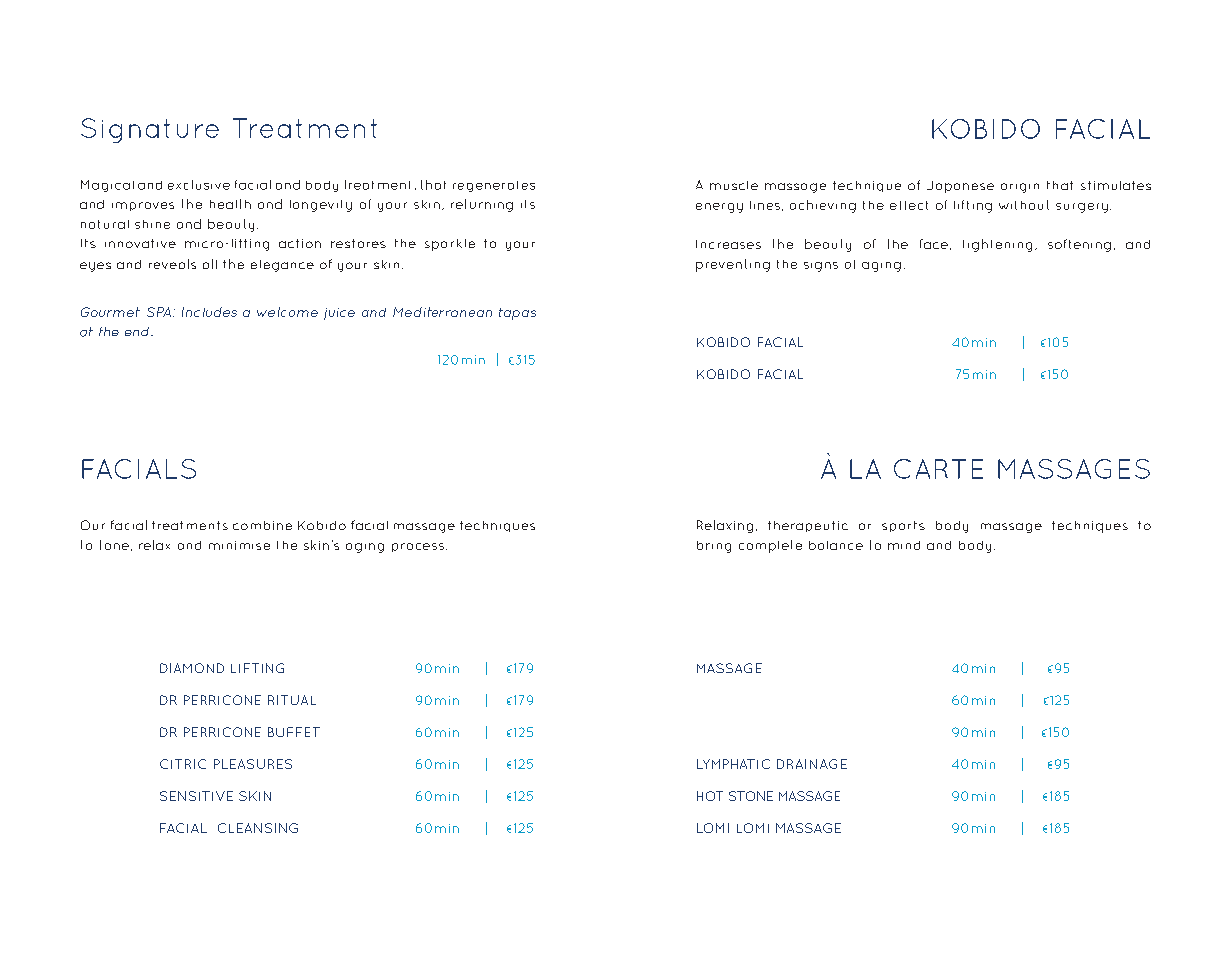 The height and width of the page is (953, 1232). Describe the element at coordinates (262, 525) in the page. I see `combine` at that location.
